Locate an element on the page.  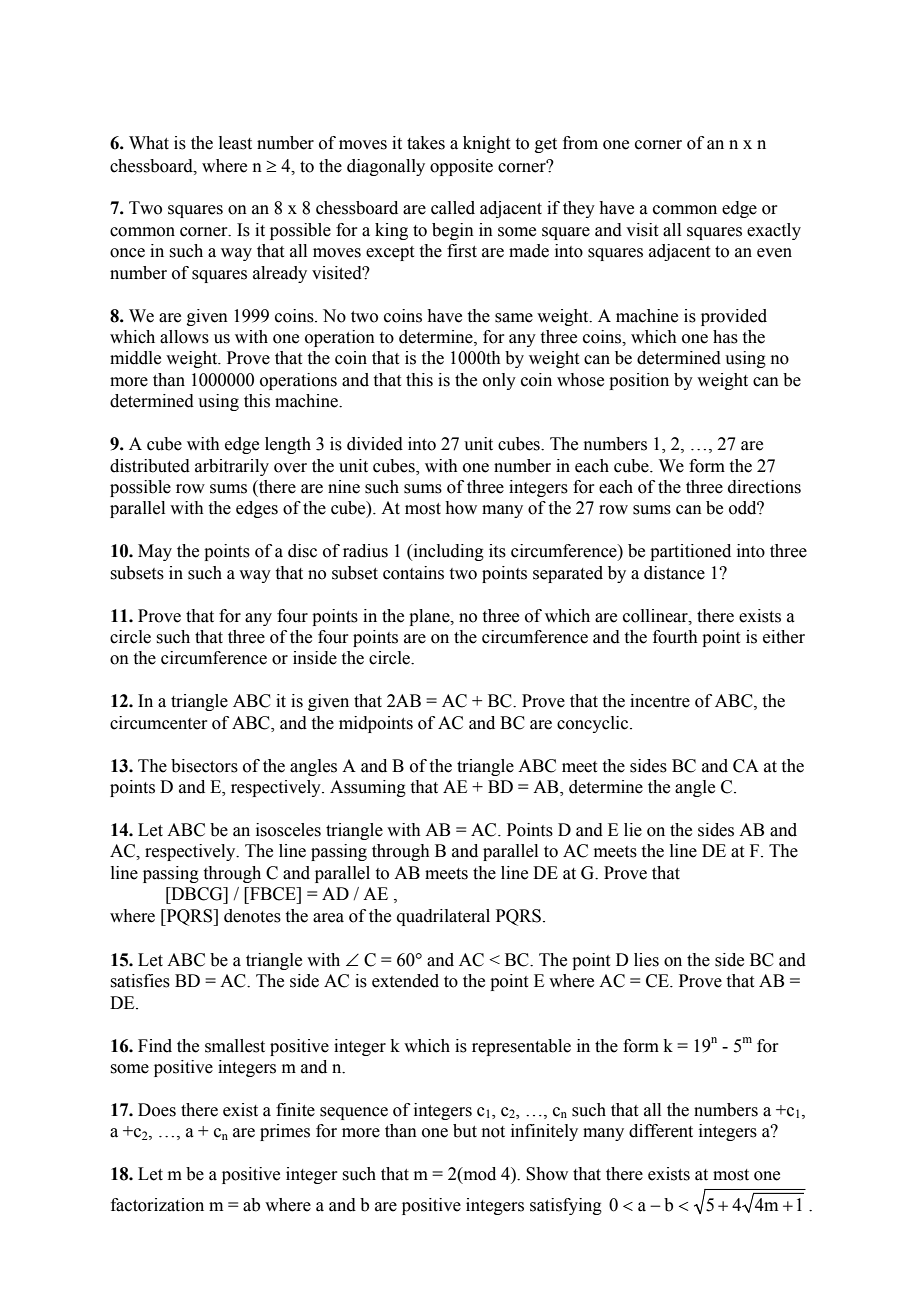
least is located at coordinates (235, 143).
